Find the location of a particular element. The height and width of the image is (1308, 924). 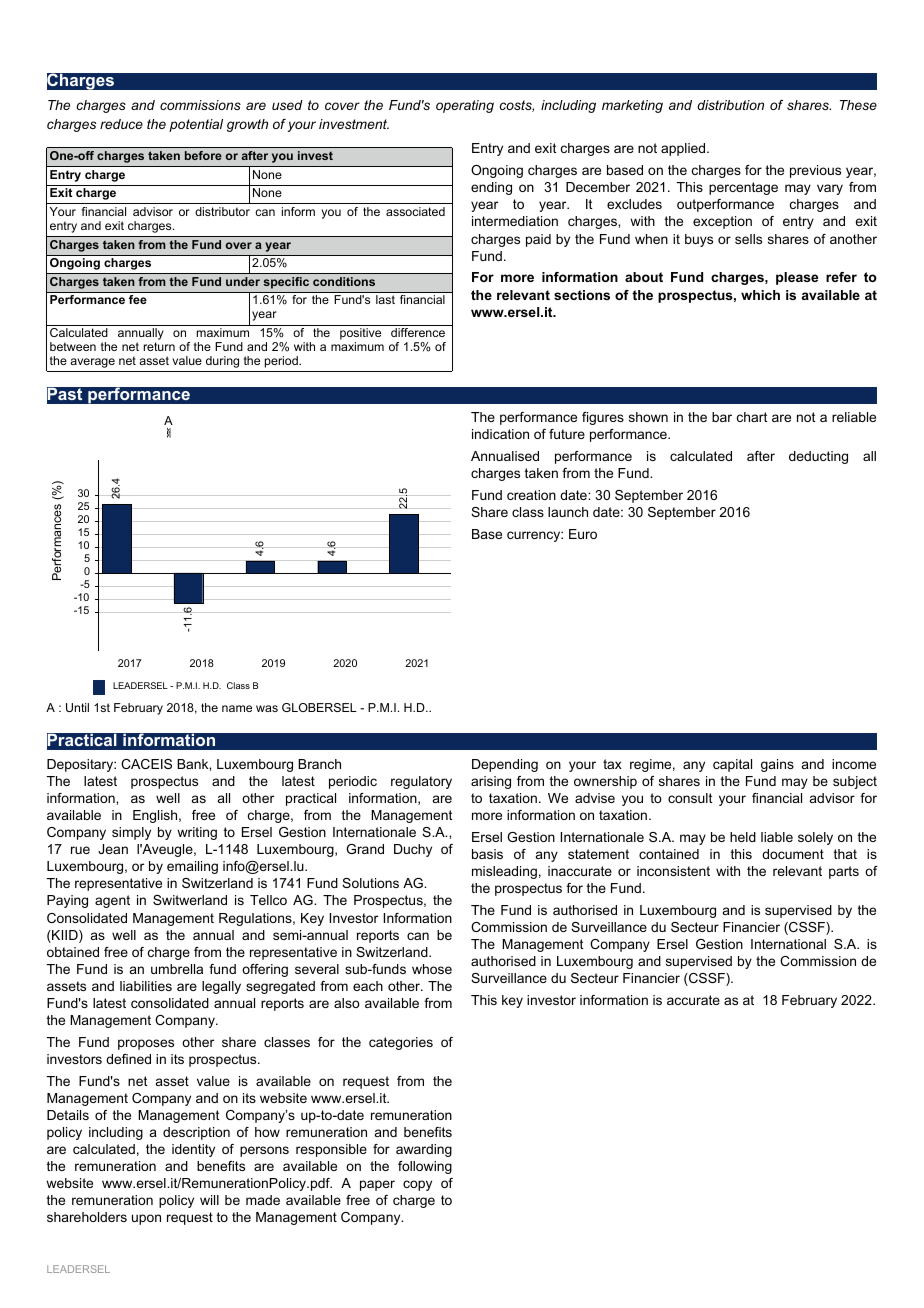

operating is located at coordinates (465, 106).
